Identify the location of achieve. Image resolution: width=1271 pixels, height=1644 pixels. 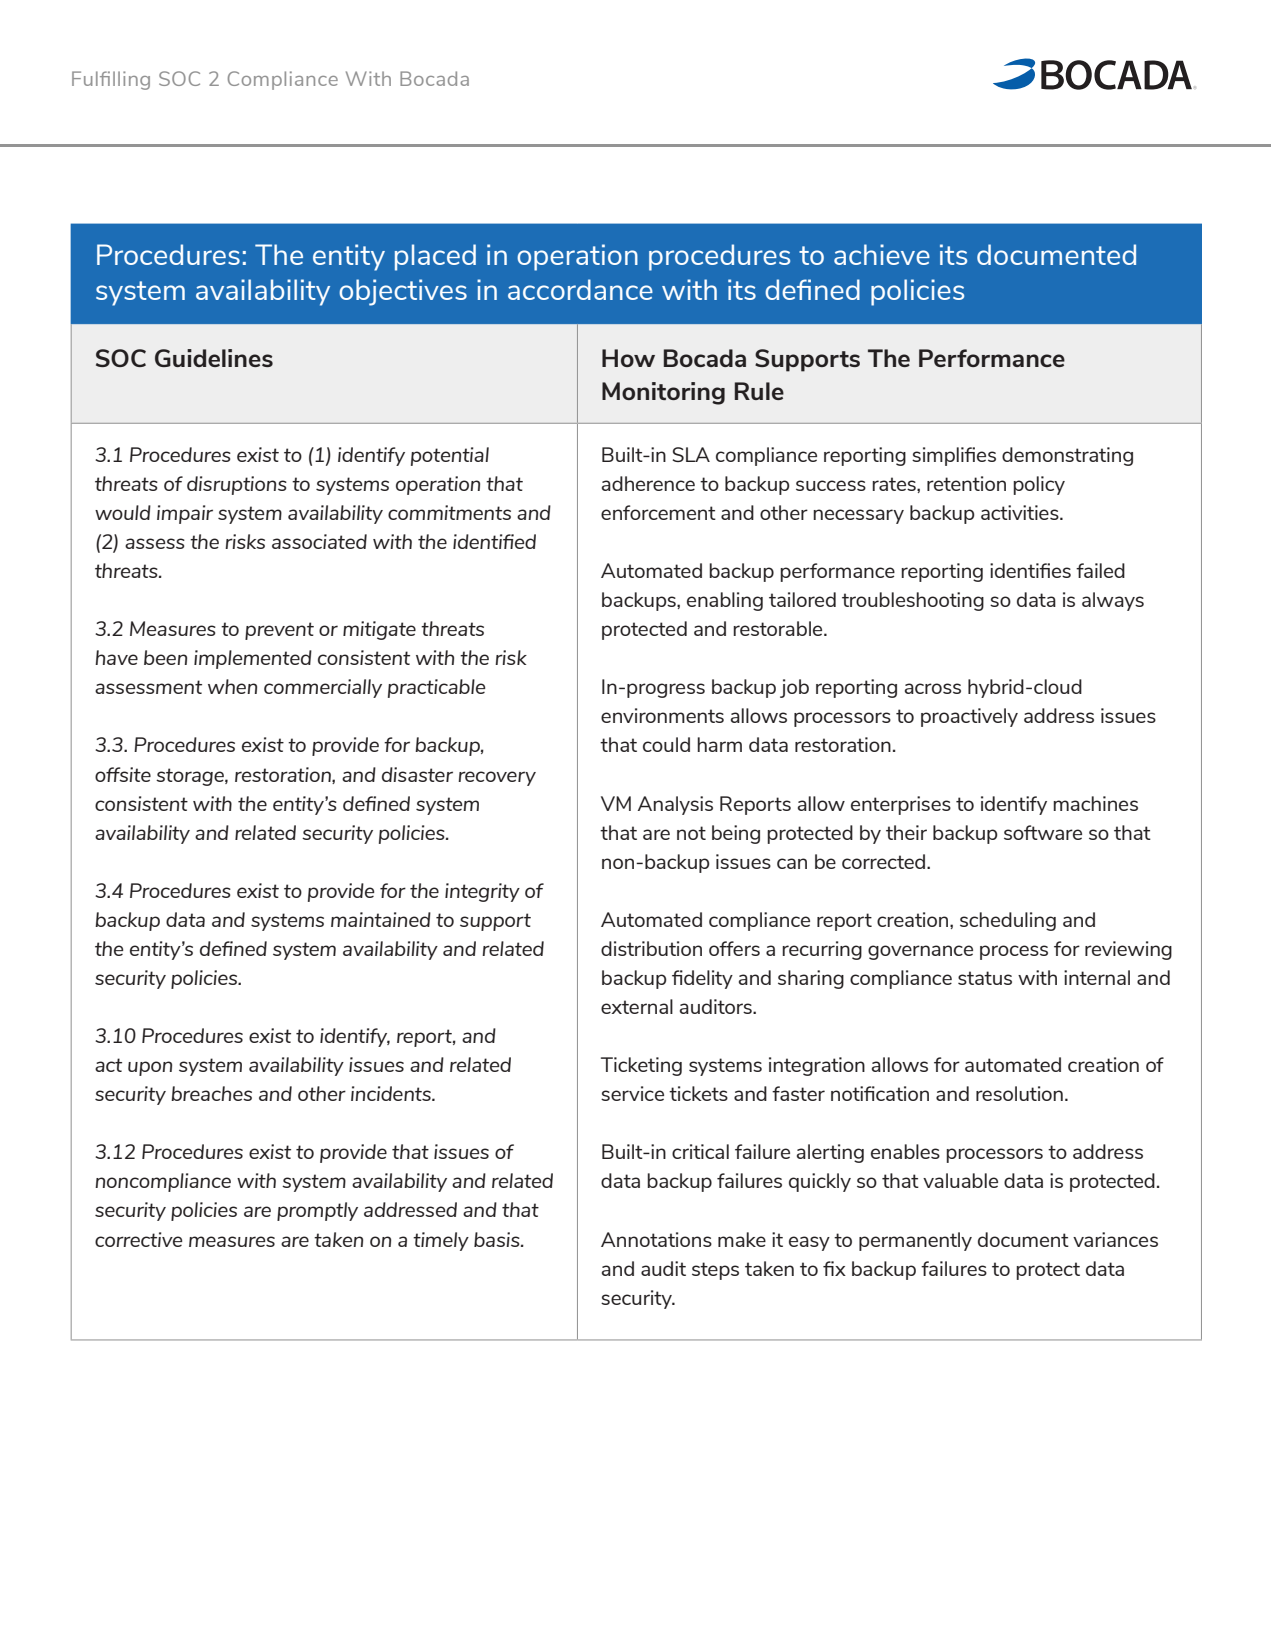
(882, 254).
